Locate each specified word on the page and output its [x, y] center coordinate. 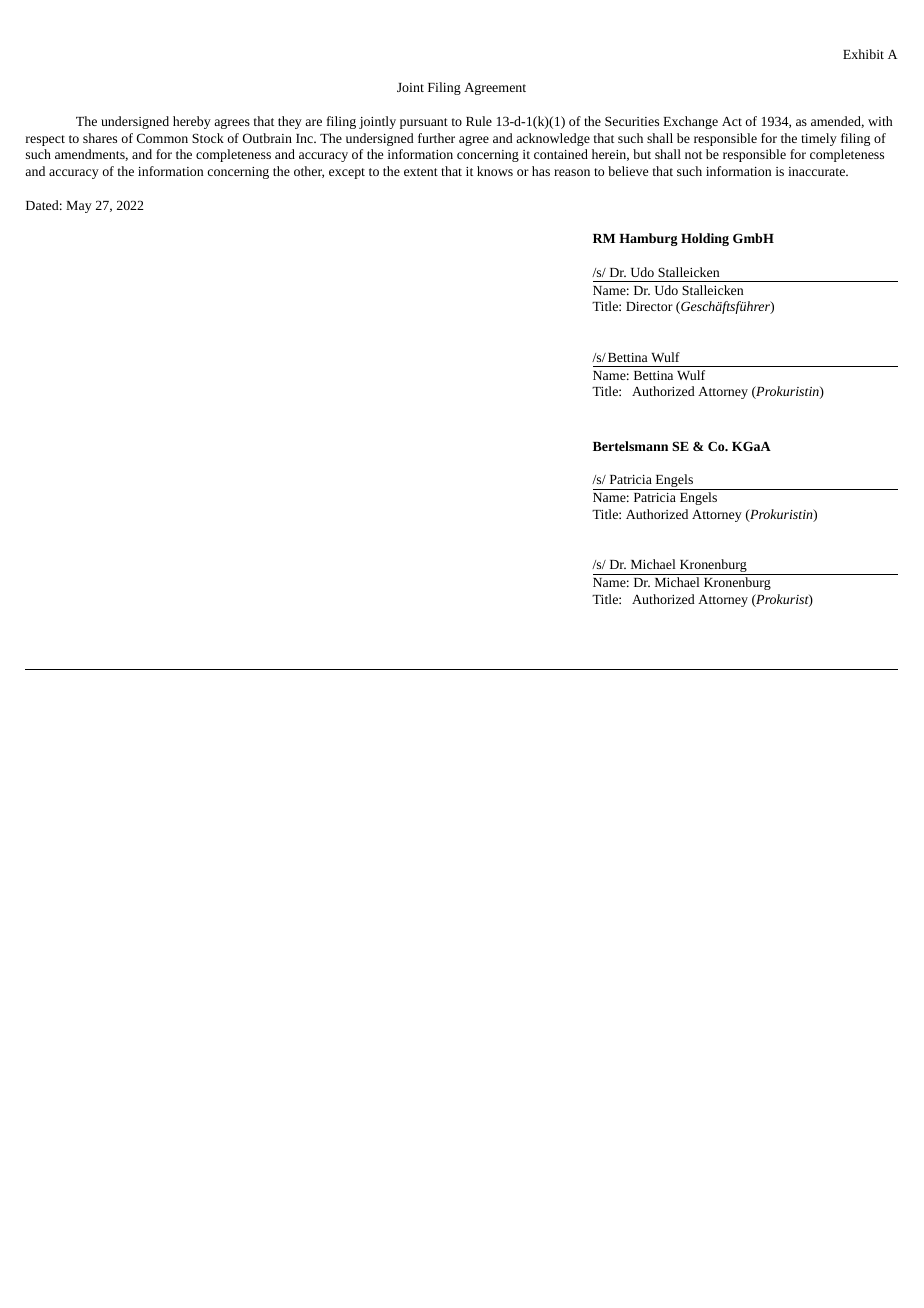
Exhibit [863, 54]
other [309, 172]
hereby [192, 122]
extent [421, 172]
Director [649, 306]
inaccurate [817, 171]
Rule [479, 121]
